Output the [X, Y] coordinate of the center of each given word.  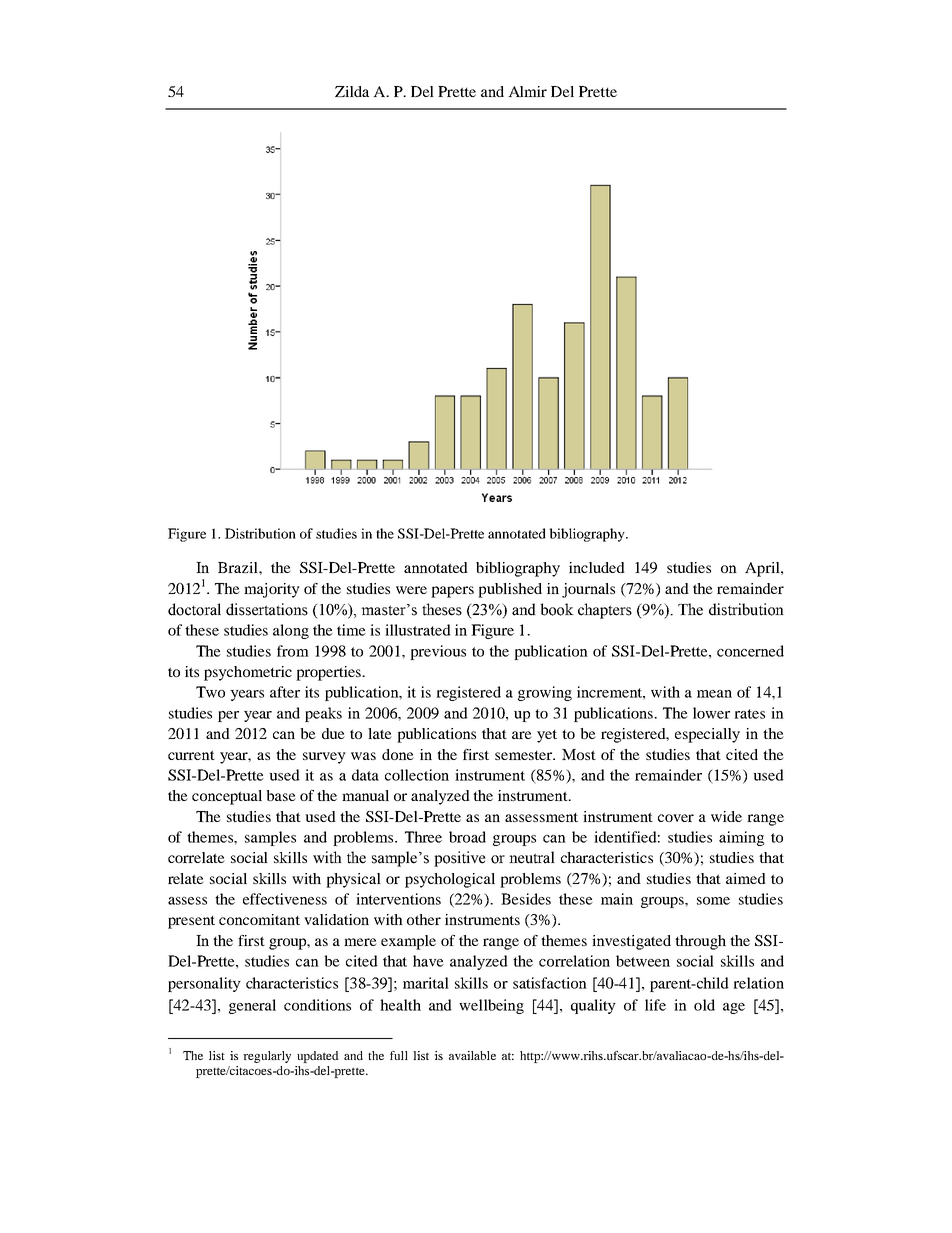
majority [272, 590]
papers [452, 592]
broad [467, 837]
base [281, 795]
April [763, 569]
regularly [267, 1057]
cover [676, 818]
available [472, 1055]
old [704, 1005]
